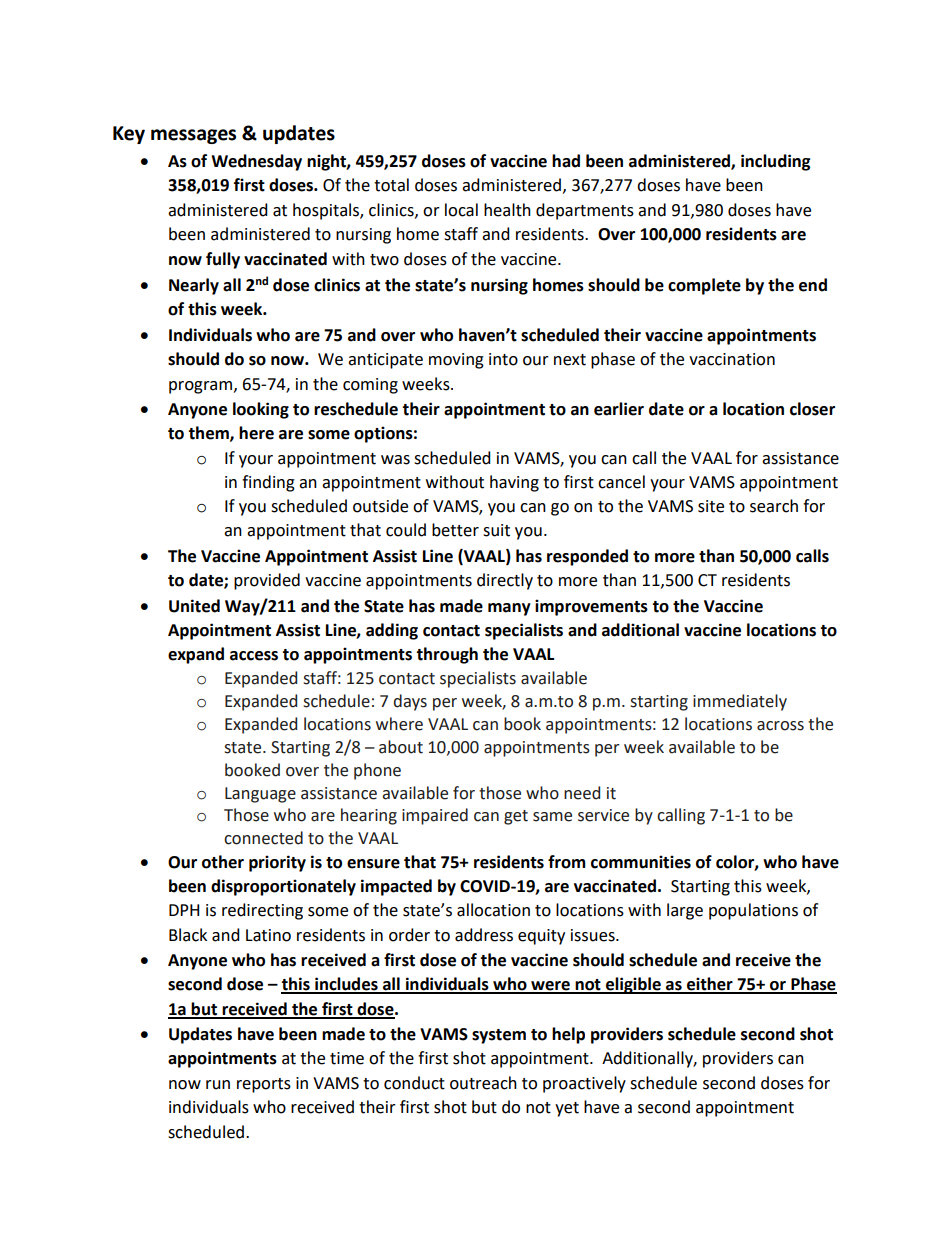  I want to click on moving, so click(456, 361).
